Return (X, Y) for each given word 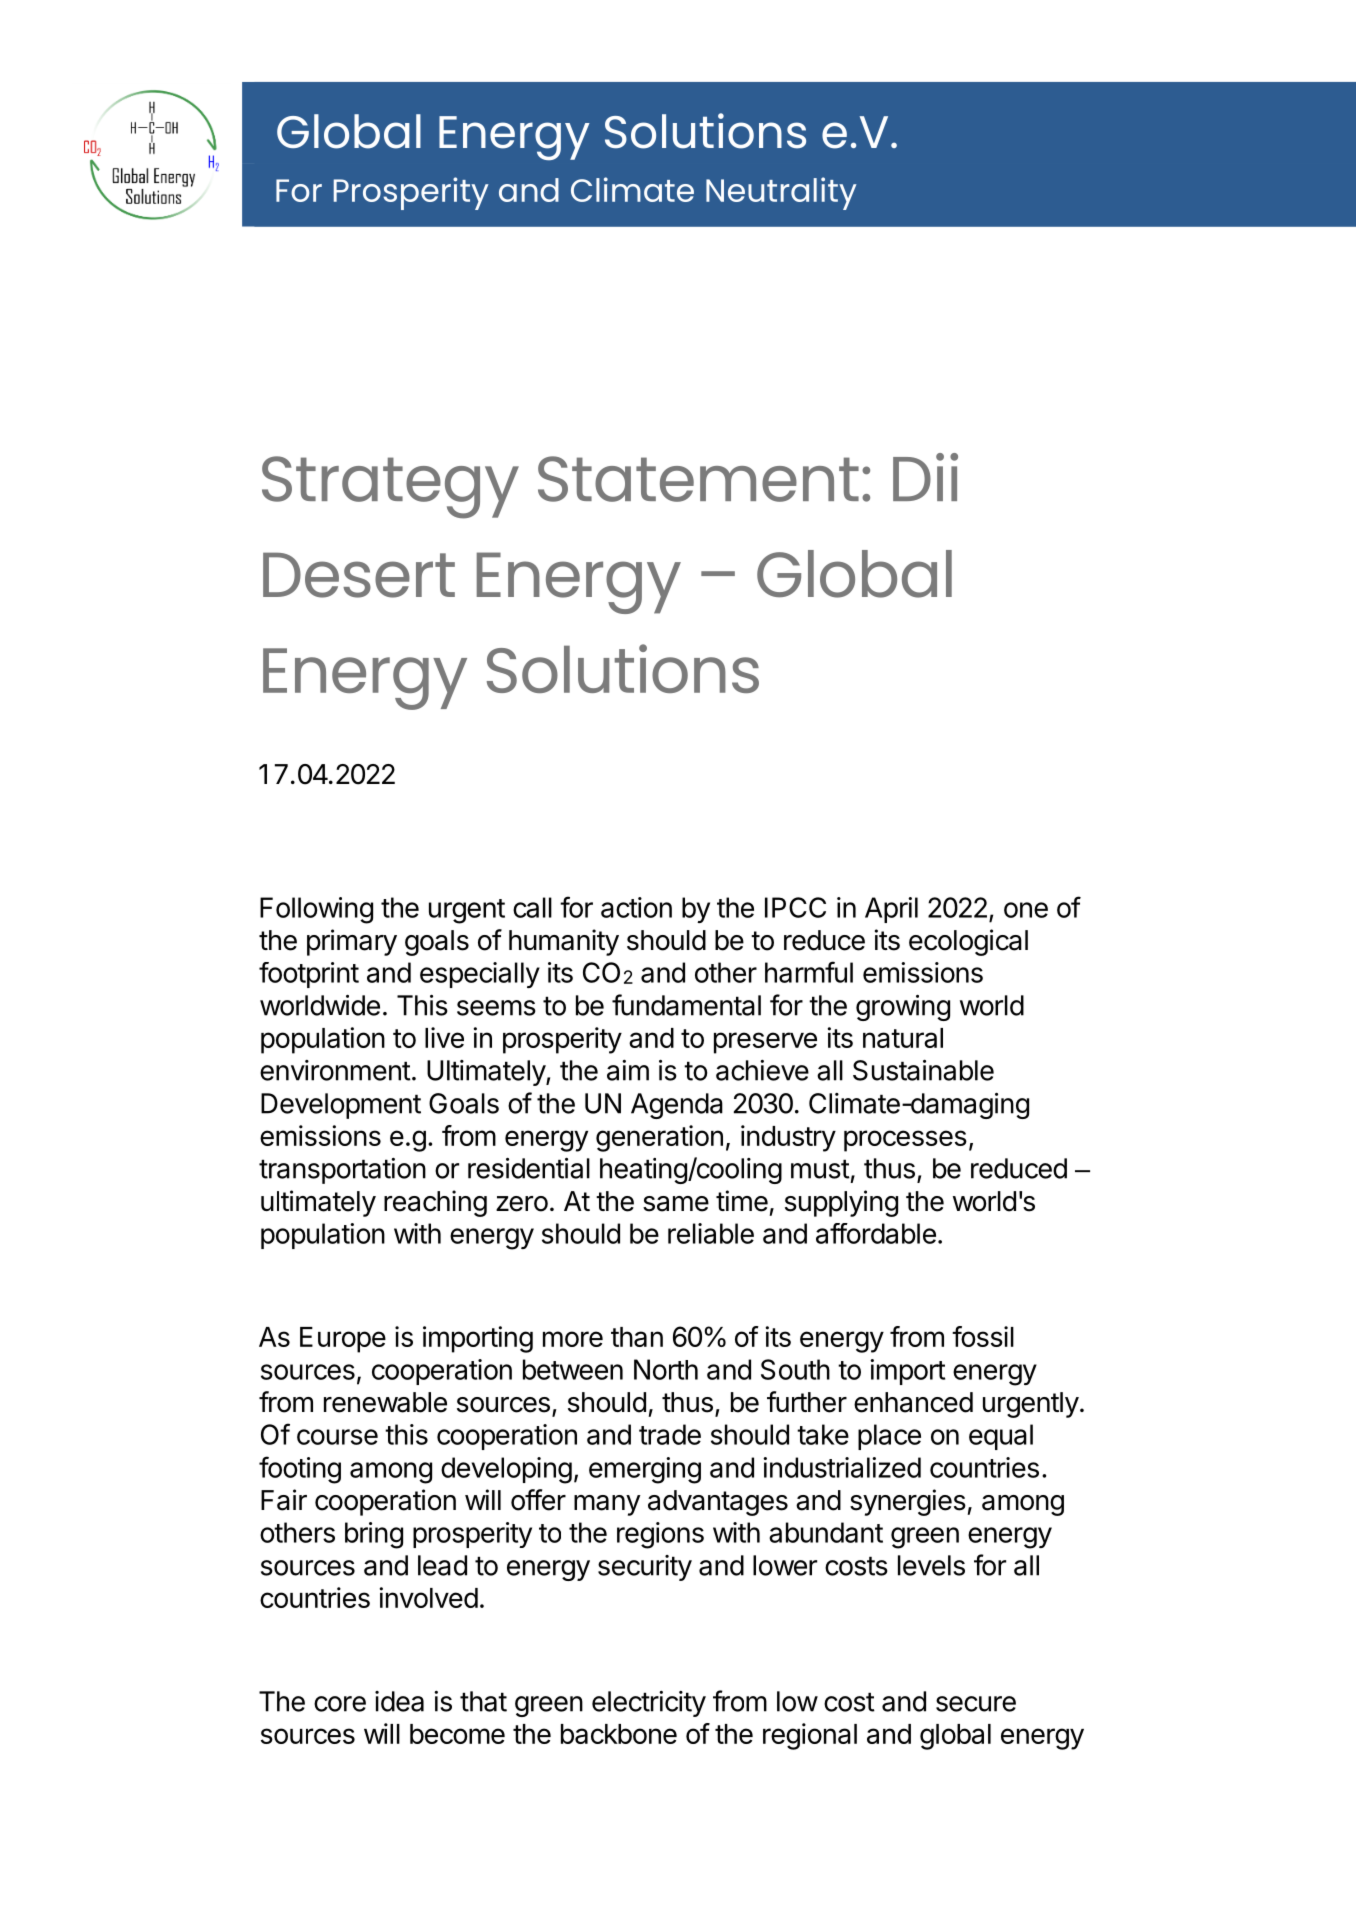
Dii (925, 477)
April (891, 910)
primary (352, 942)
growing (903, 1008)
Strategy (390, 487)
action (636, 907)
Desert (359, 575)
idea (399, 1701)
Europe (343, 1340)
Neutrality (781, 193)
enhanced (913, 1402)
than (637, 1337)
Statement (698, 479)
